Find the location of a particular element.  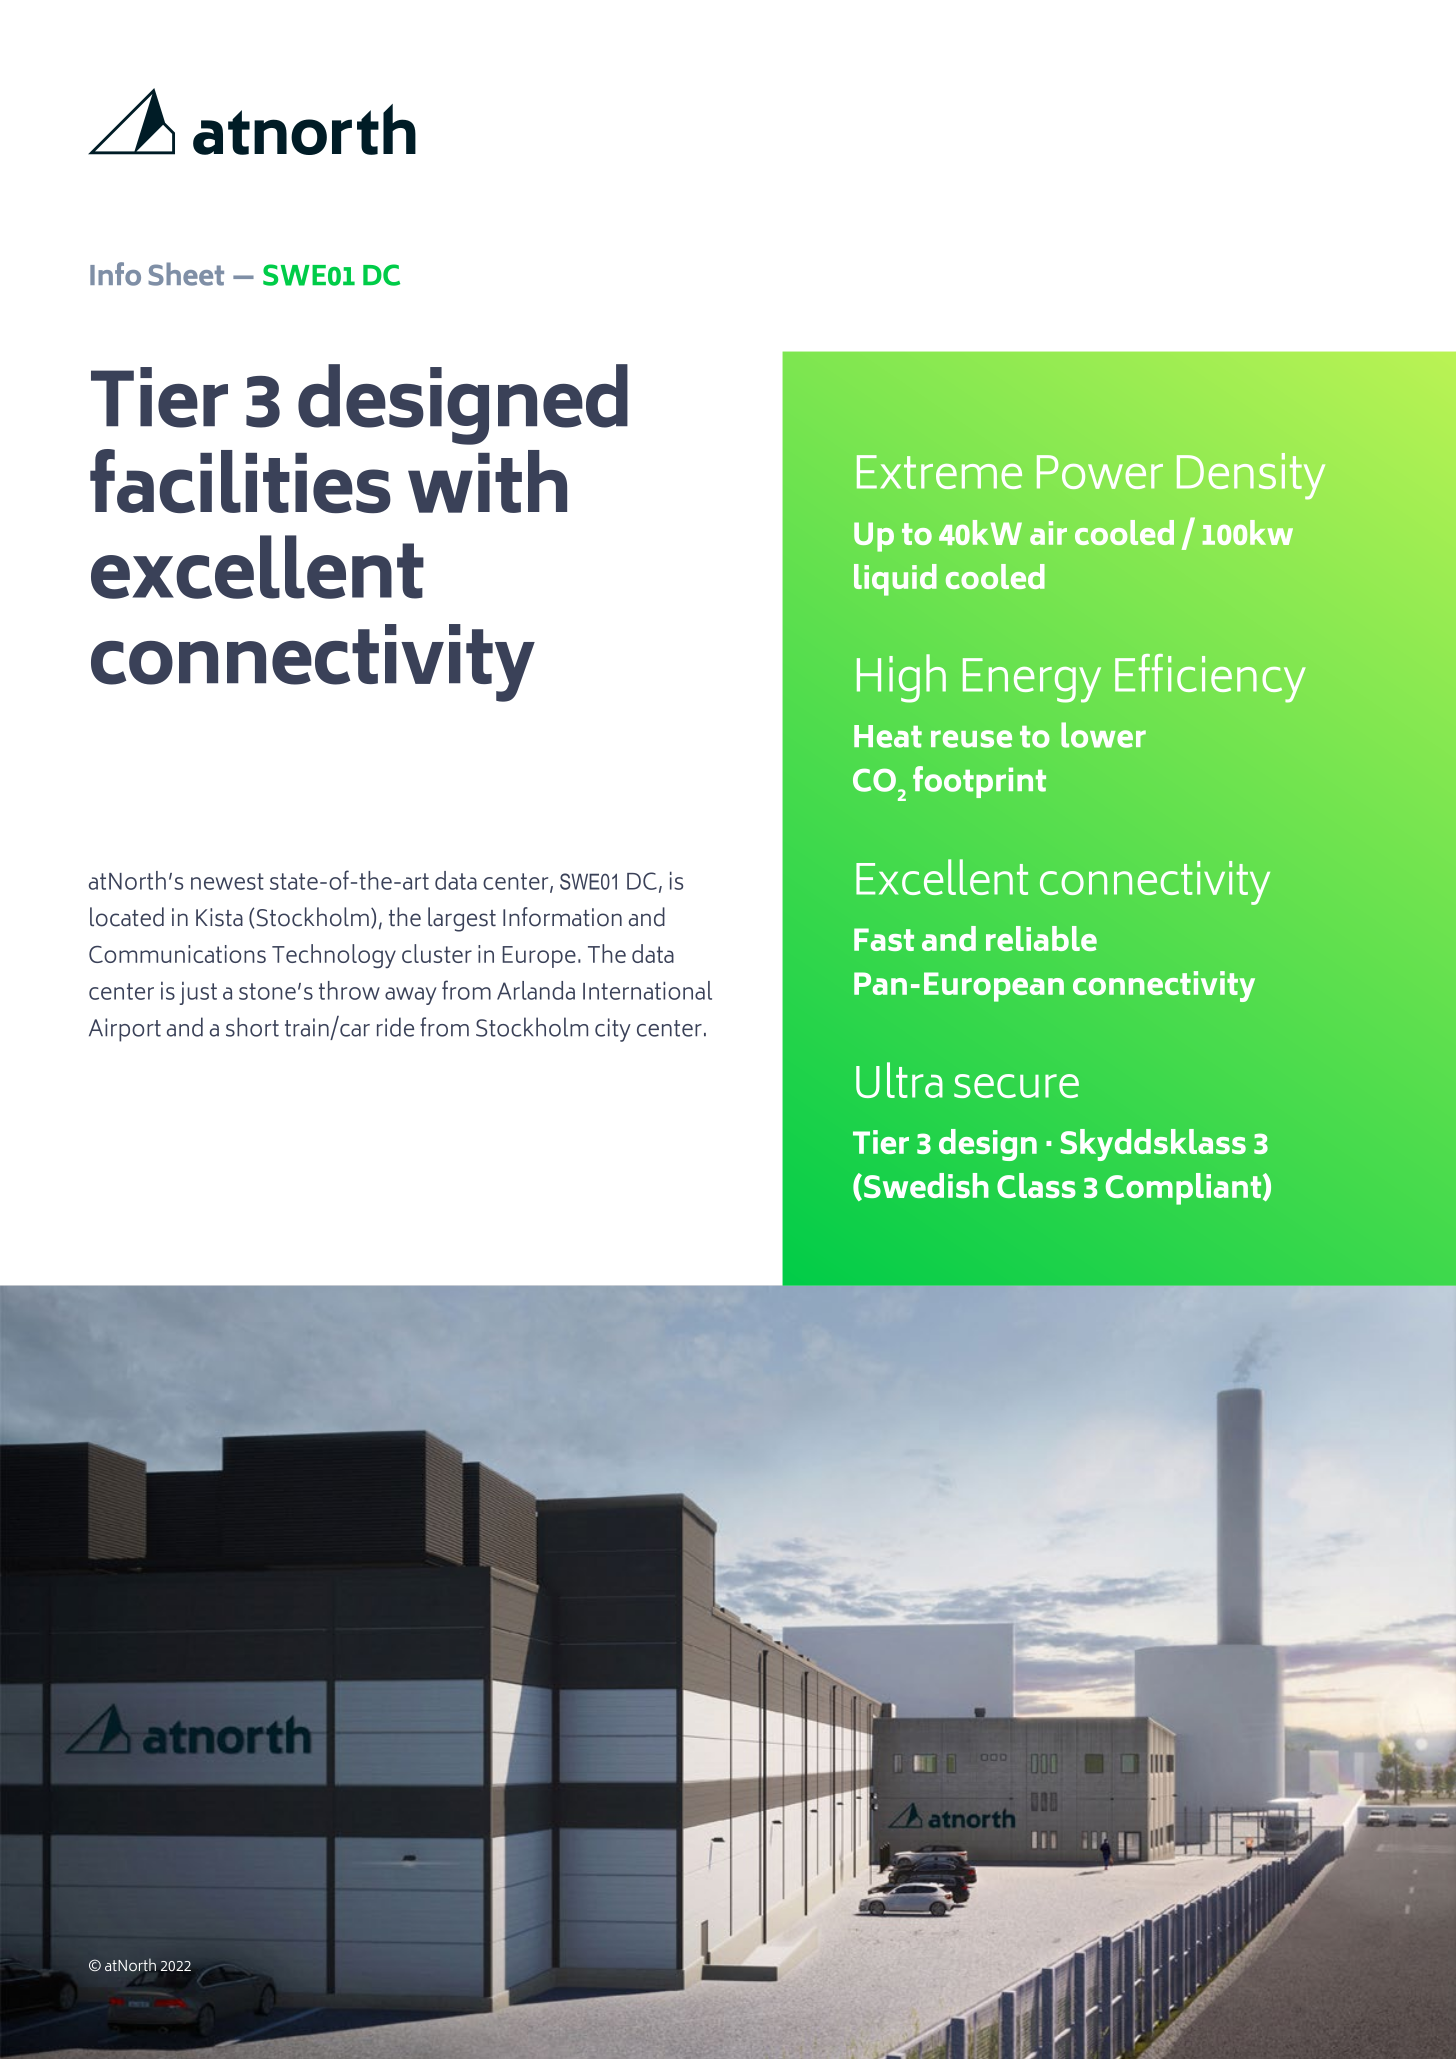

Sheet is located at coordinates (186, 274).
